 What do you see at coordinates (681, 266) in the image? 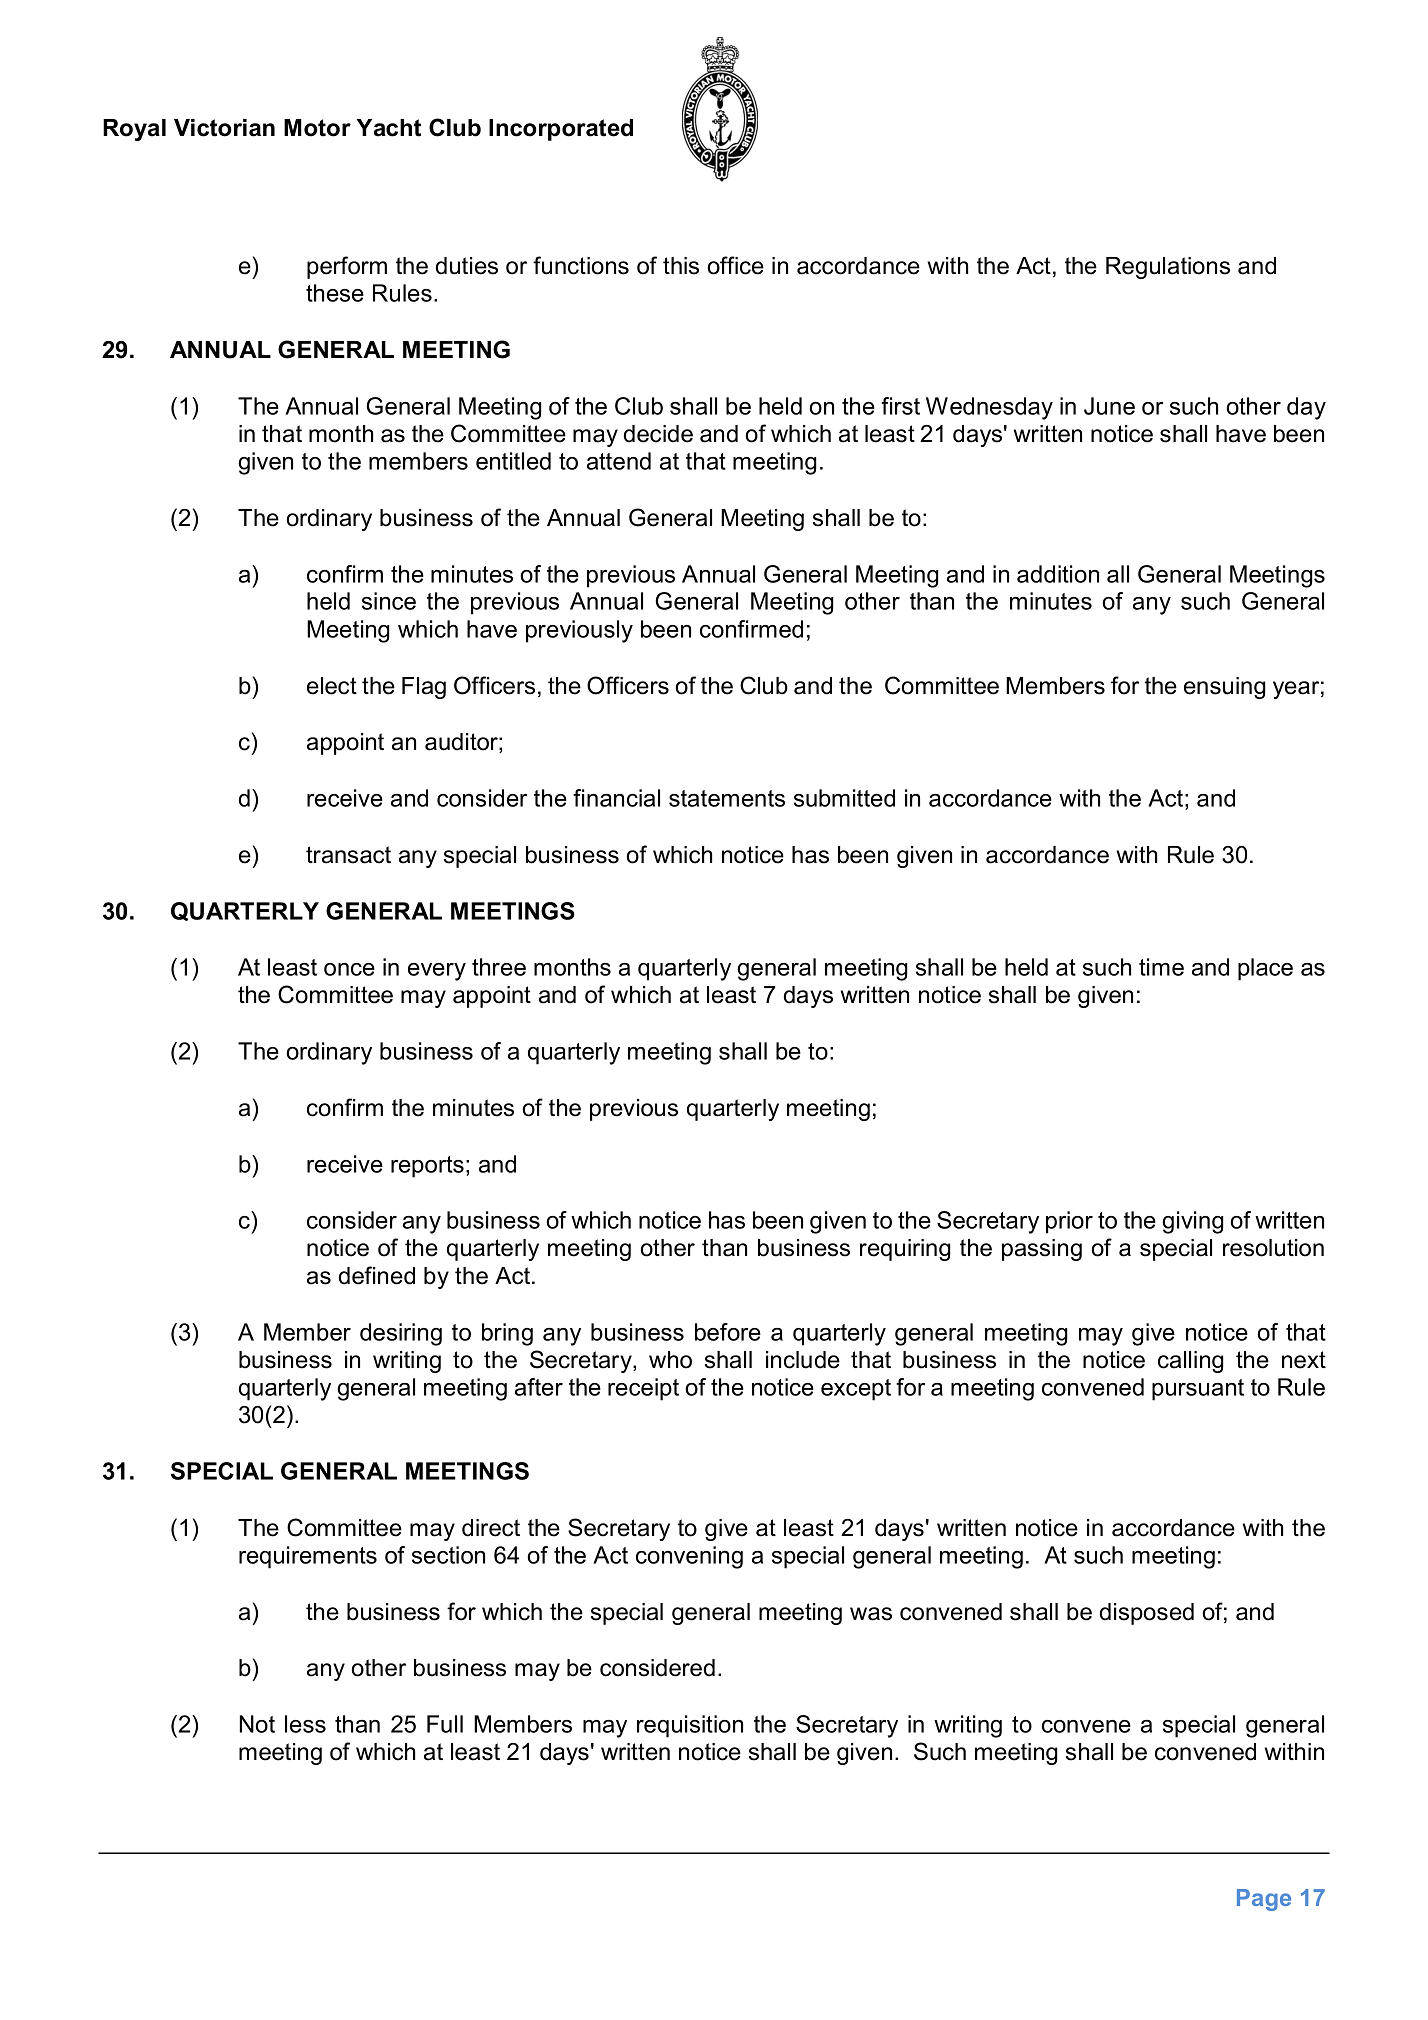
I see `this` at bounding box center [681, 266].
